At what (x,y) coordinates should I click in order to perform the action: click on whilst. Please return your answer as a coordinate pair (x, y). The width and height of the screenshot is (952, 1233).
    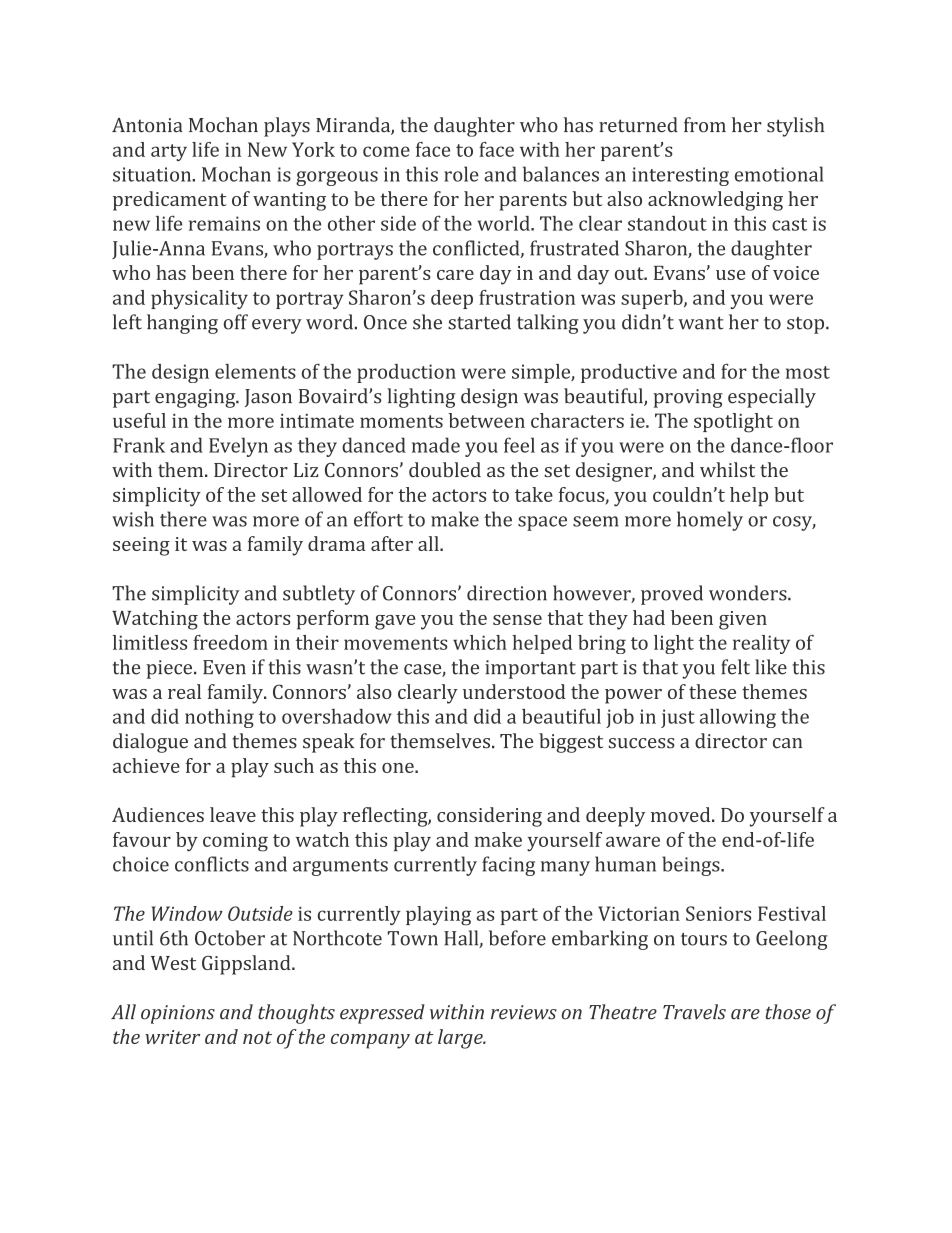
    Looking at the image, I should click on (727, 469).
